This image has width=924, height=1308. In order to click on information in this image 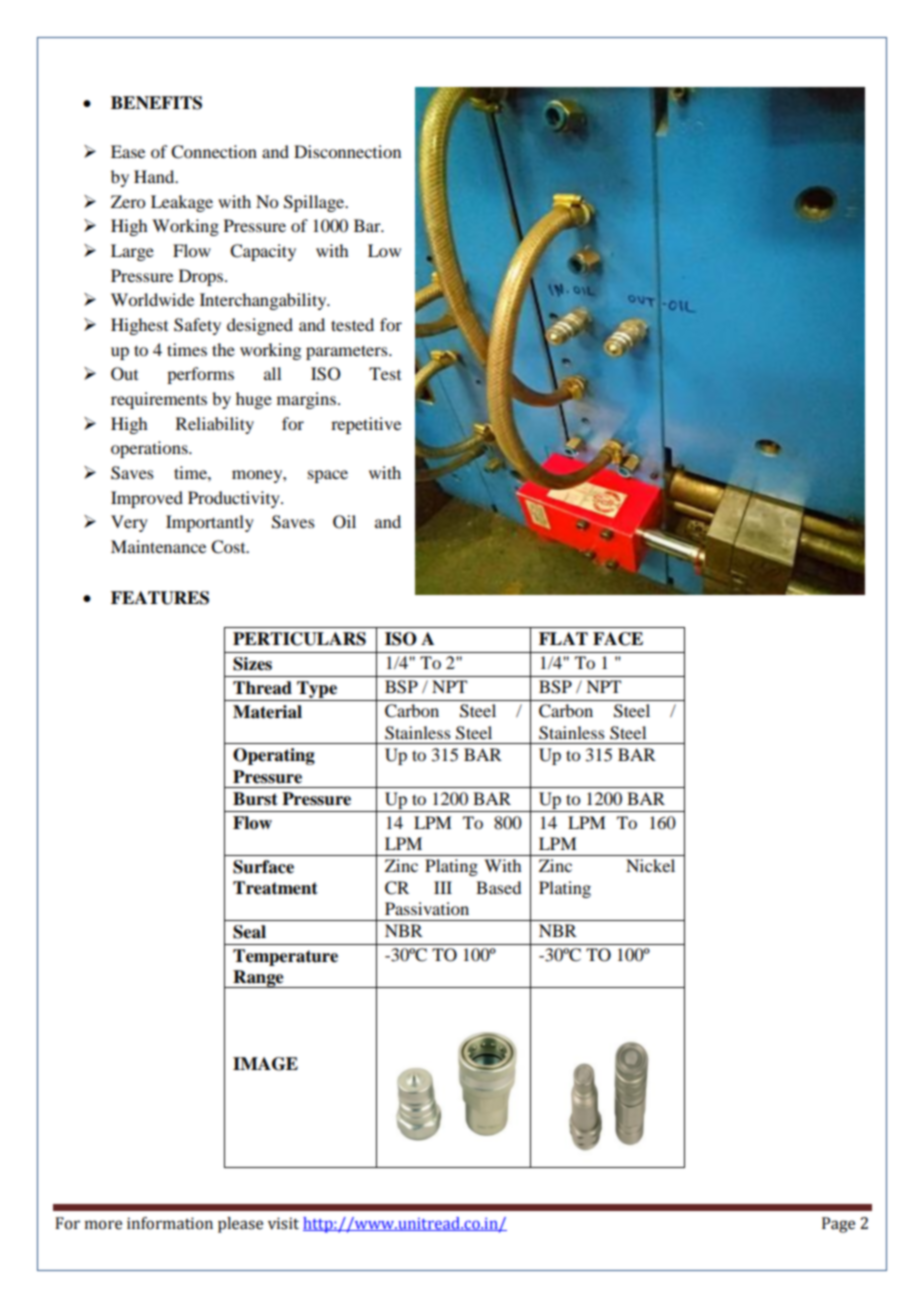, I will do `click(170, 1223)`.
